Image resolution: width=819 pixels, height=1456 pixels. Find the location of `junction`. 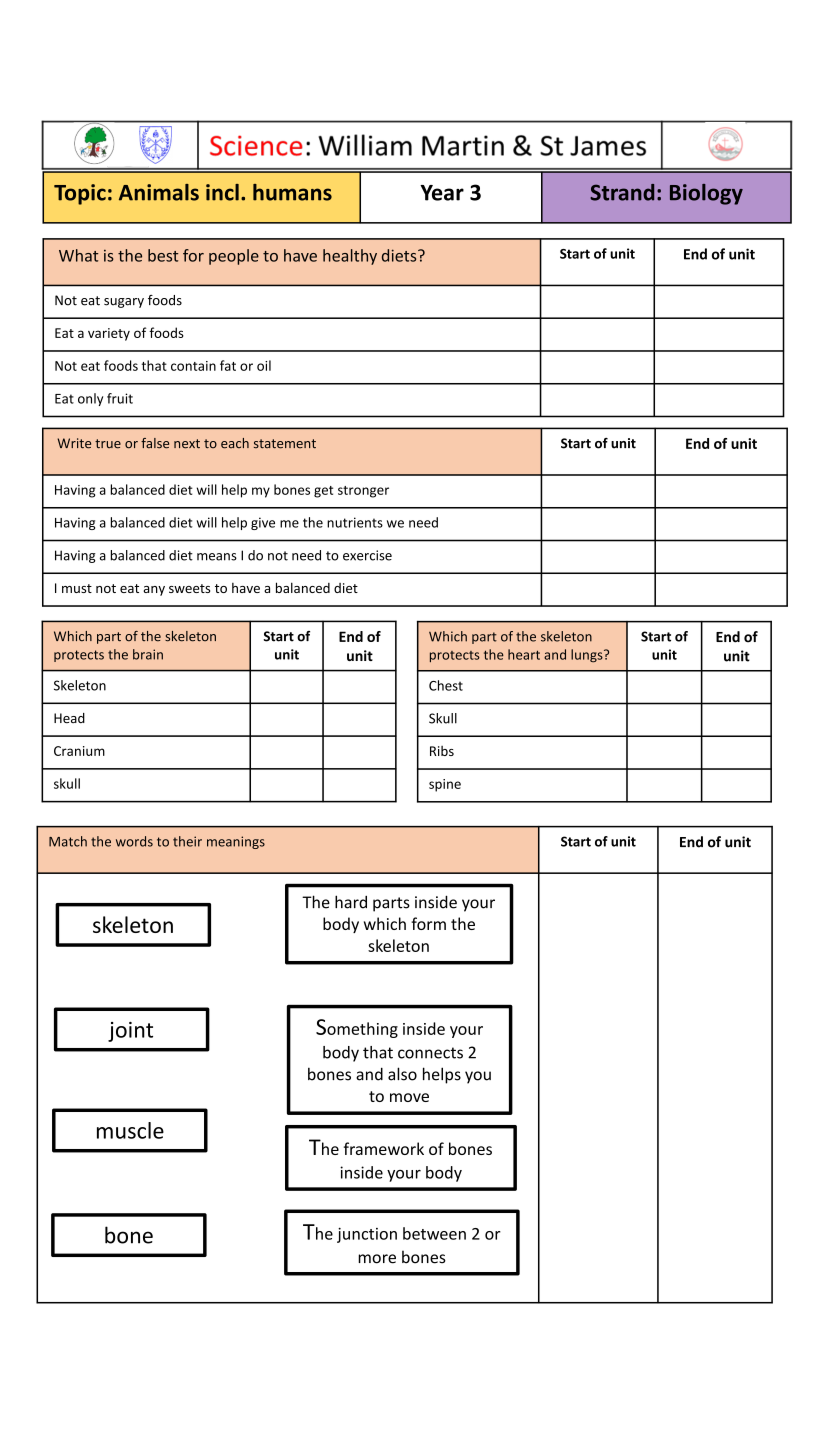

junction is located at coordinates (367, 1235).
